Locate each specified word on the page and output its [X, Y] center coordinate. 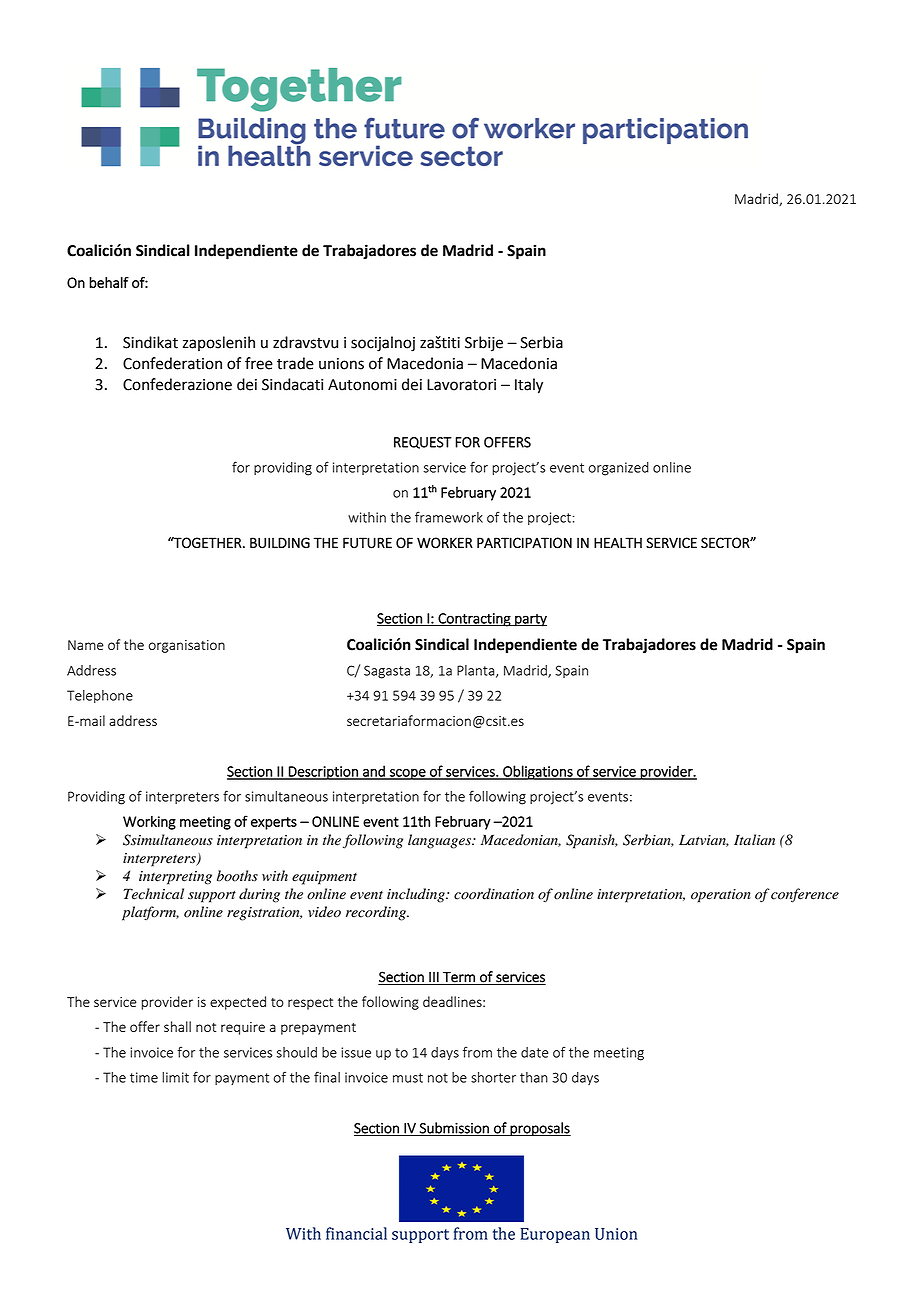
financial [356, 1233]
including [417, 895]
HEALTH [618, 542]
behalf [109, 282]
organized [619, 469]
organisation [186, 646]
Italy [529, 386]
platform [150, 913]
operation [721, 896]
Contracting [474, 620]
